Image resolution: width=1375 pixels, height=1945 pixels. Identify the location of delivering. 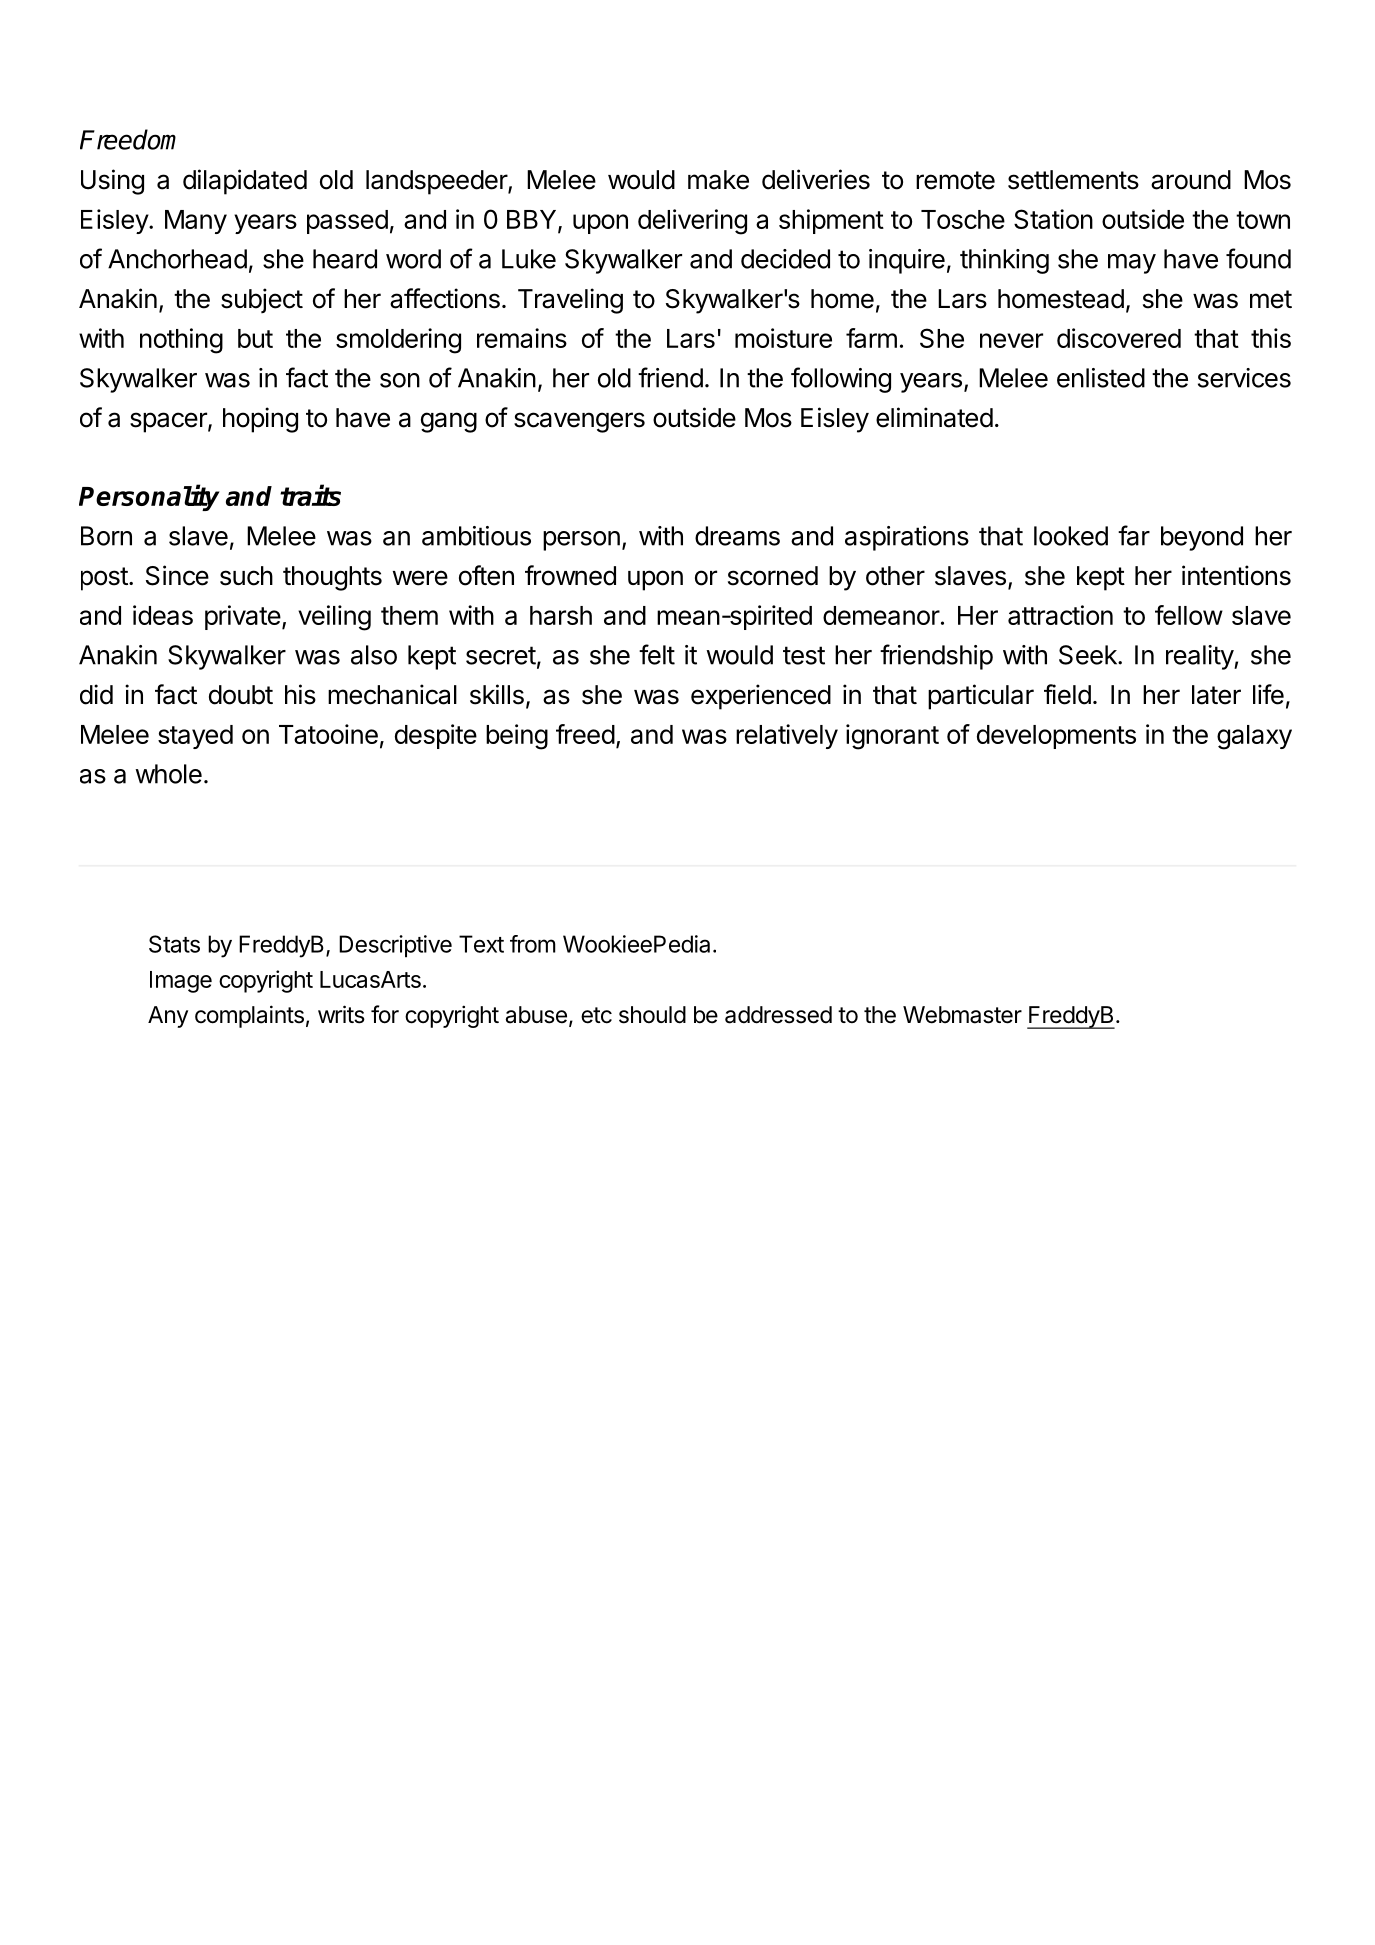
(692, 222).
